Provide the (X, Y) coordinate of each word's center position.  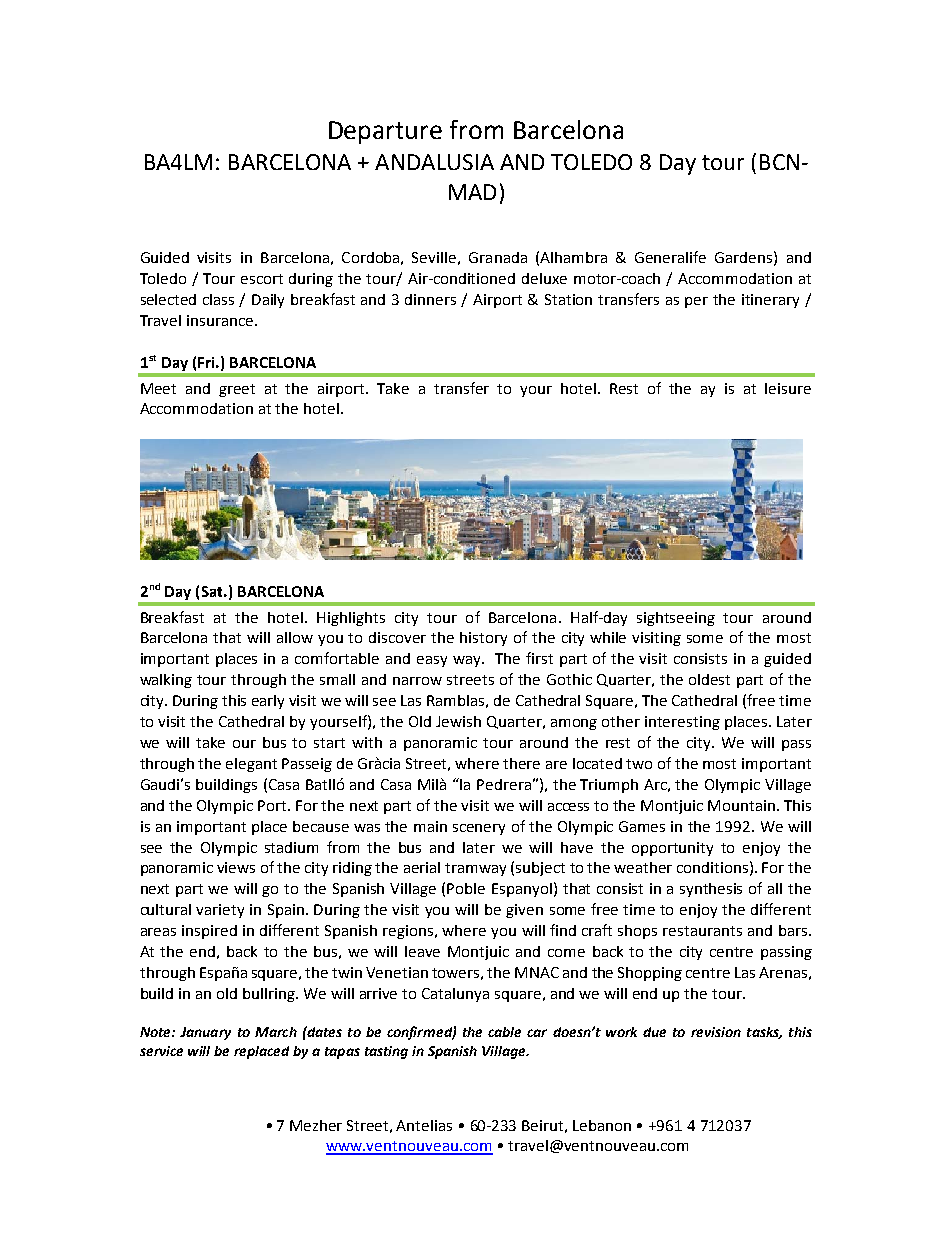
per (696, 302)
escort (262, 279)
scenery (479, 829)
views (236, 867)
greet (237, 390)
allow (295, 637)
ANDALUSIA (434, 162)
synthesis (711, 890)
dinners (430, 299)
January (205, 1033)
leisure (788, 388)
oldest (709, 679)
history (483, 639)
